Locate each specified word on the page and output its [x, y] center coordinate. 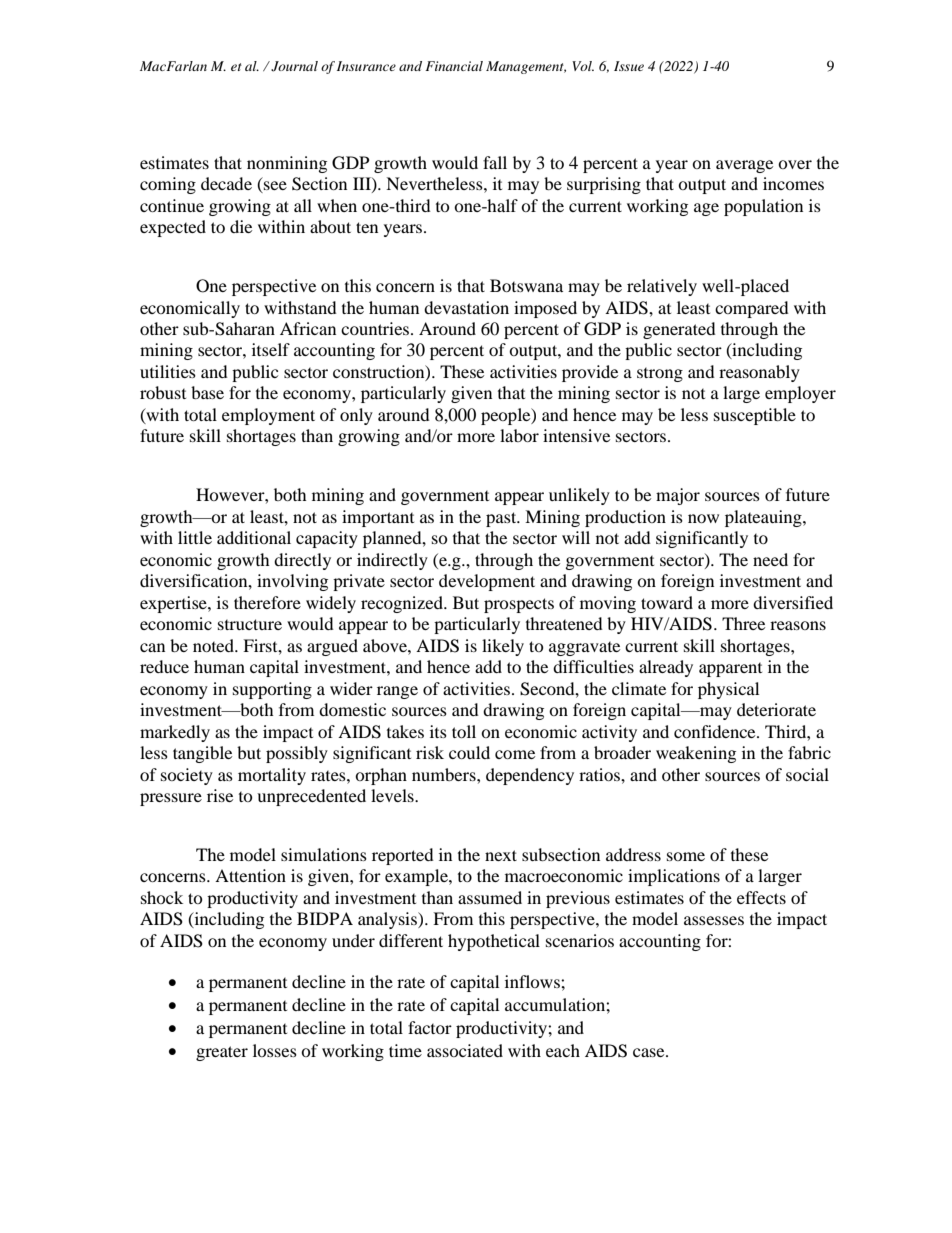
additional [254, 537]
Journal [293, 66]
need [770, 559]
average [744, 166]
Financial [454, 66]
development [487, 582]
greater [222, 1053]
